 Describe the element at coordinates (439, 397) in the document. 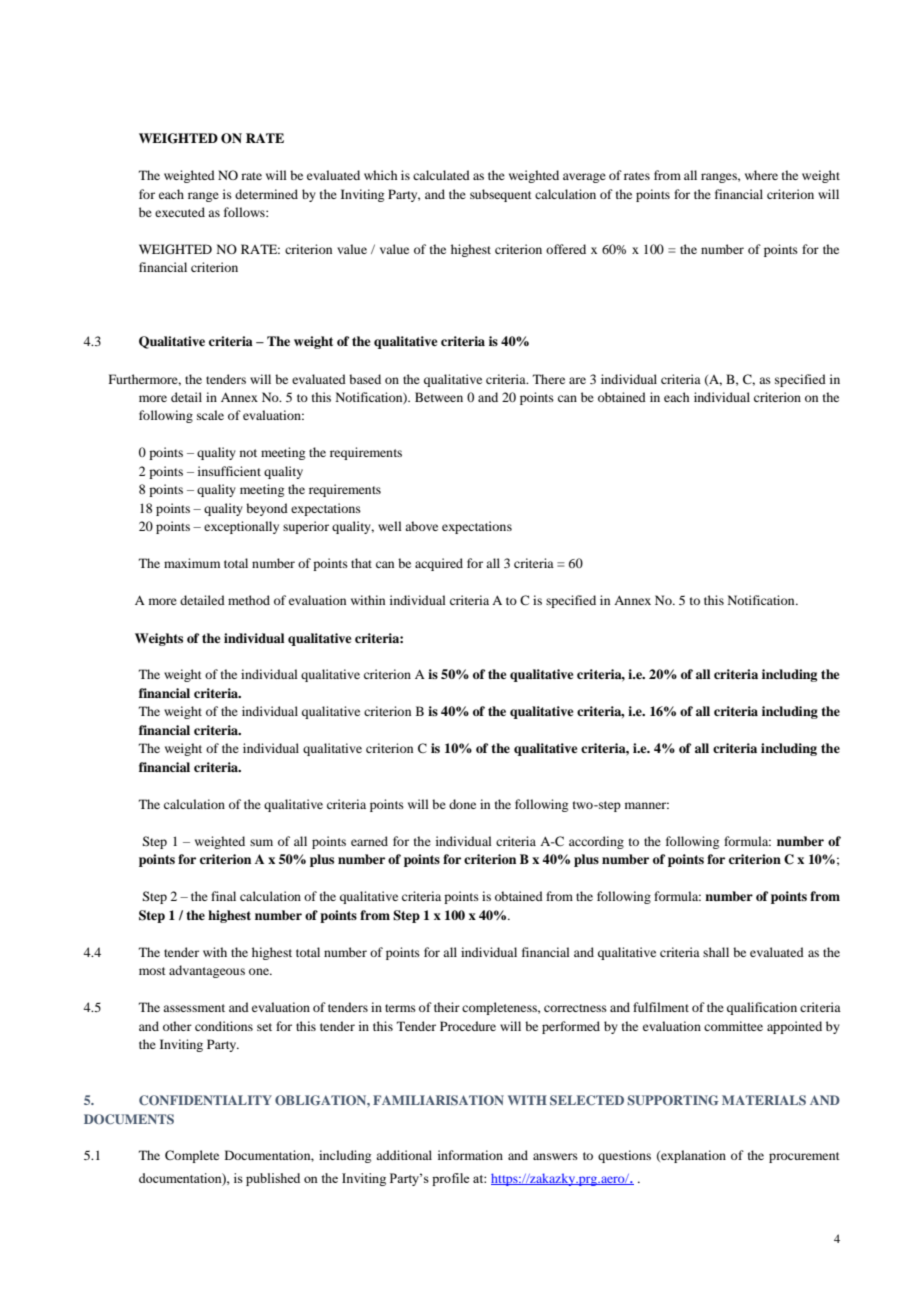

I see `Between` at that location.
